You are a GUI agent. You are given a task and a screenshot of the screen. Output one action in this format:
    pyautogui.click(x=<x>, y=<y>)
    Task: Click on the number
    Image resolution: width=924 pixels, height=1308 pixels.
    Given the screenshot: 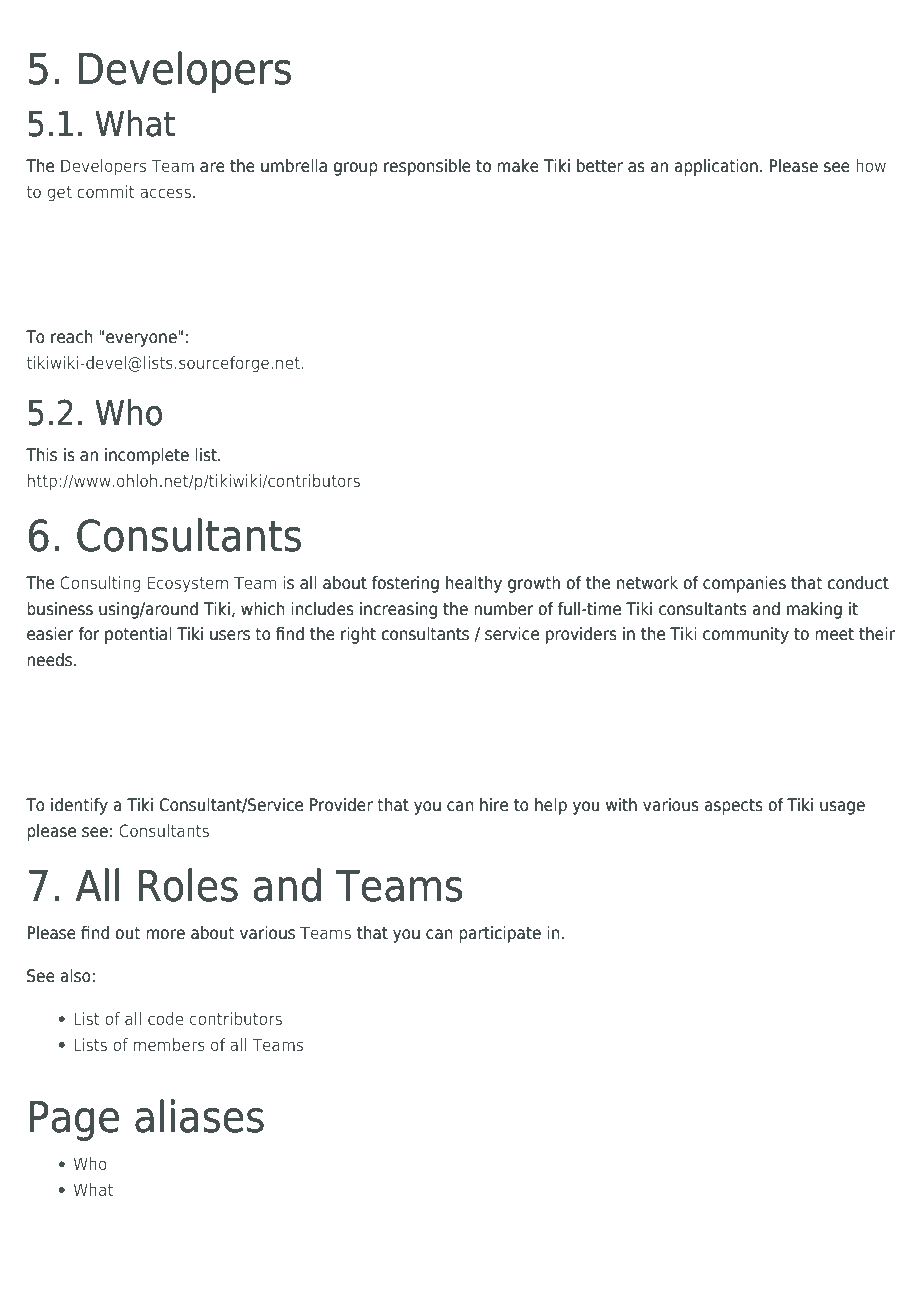 What is the action you would take?
    pyautogui.click(x=504, y=609)
